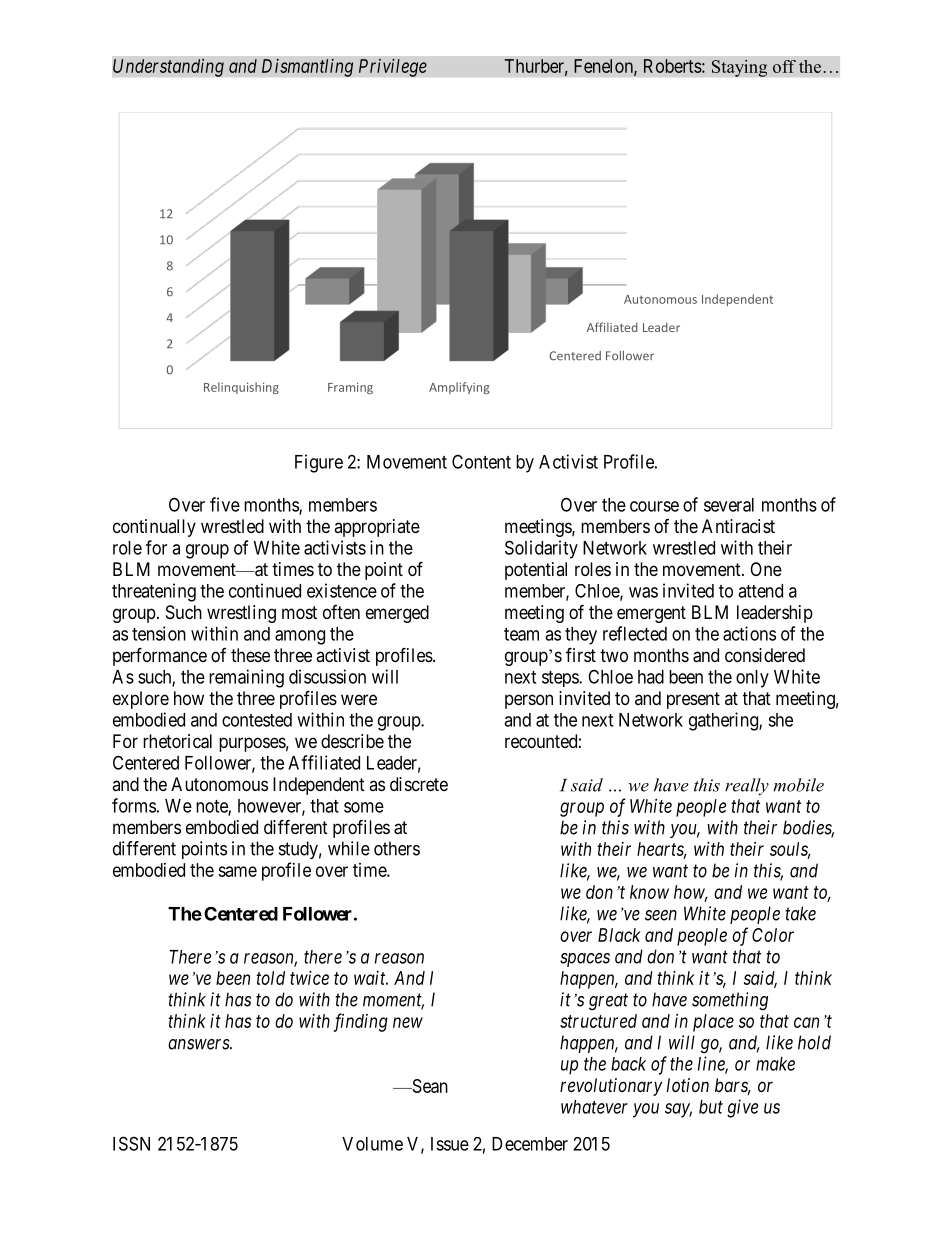  Describe the element at coordinates (450, 1144) in the screenshot. I see `Issue` at that location.
